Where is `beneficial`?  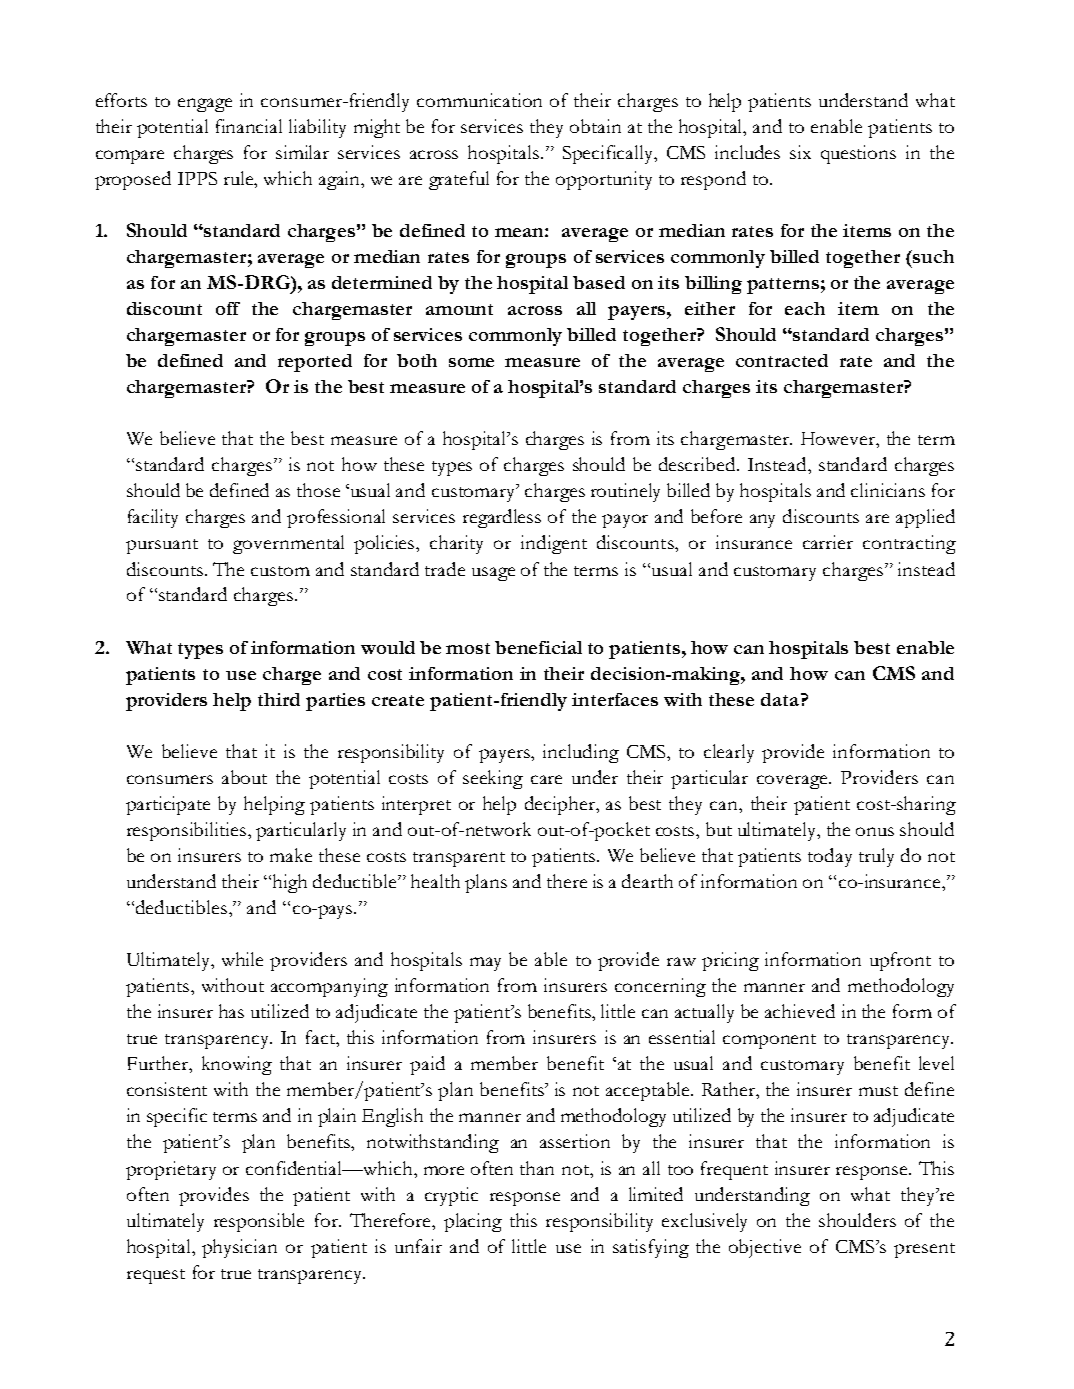 beneficial is located at coordinates (538, 647).
